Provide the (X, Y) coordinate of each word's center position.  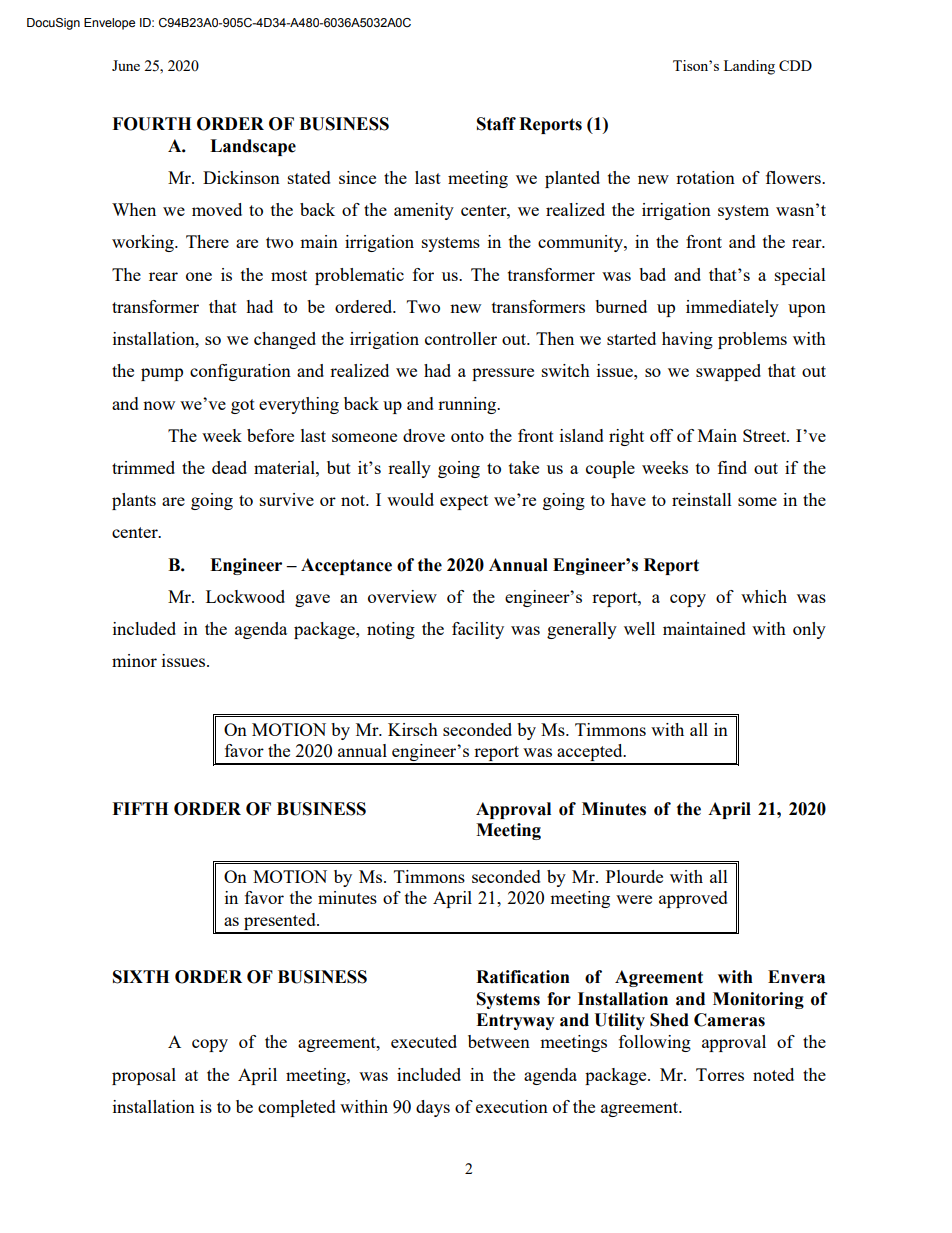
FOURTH (151, 124)
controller (461, 338)
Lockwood (245, 596)
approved (693, 899)
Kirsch (413, 729)
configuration (240, 372)
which (764, 596)
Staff (496, 124)
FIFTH (140, 808)
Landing (749, 67)
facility (478, 630)
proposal (144, 1076)
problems (752, 340)
